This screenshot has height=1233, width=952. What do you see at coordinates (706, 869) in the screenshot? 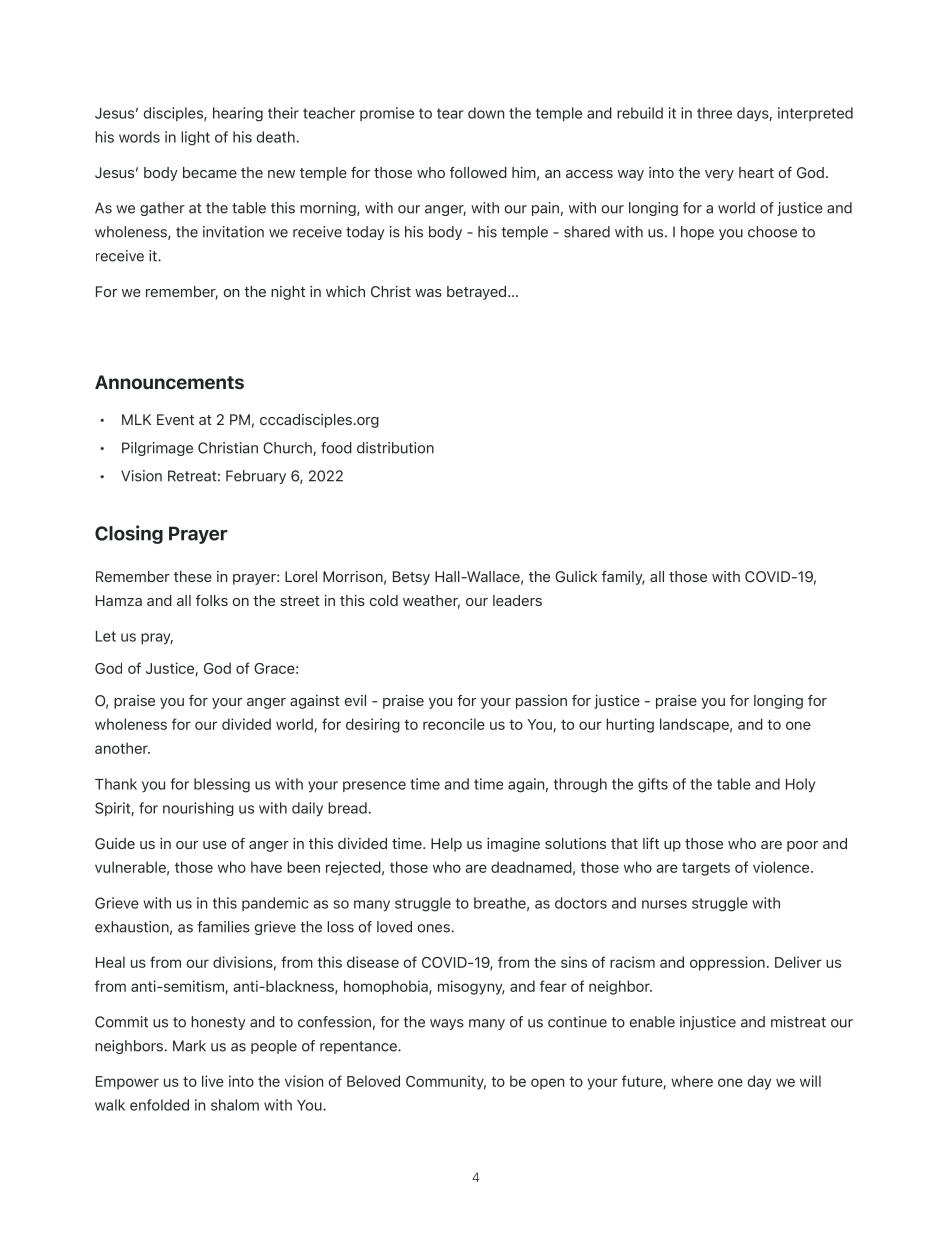
I see `targets` at bounding box center [706, 869].
